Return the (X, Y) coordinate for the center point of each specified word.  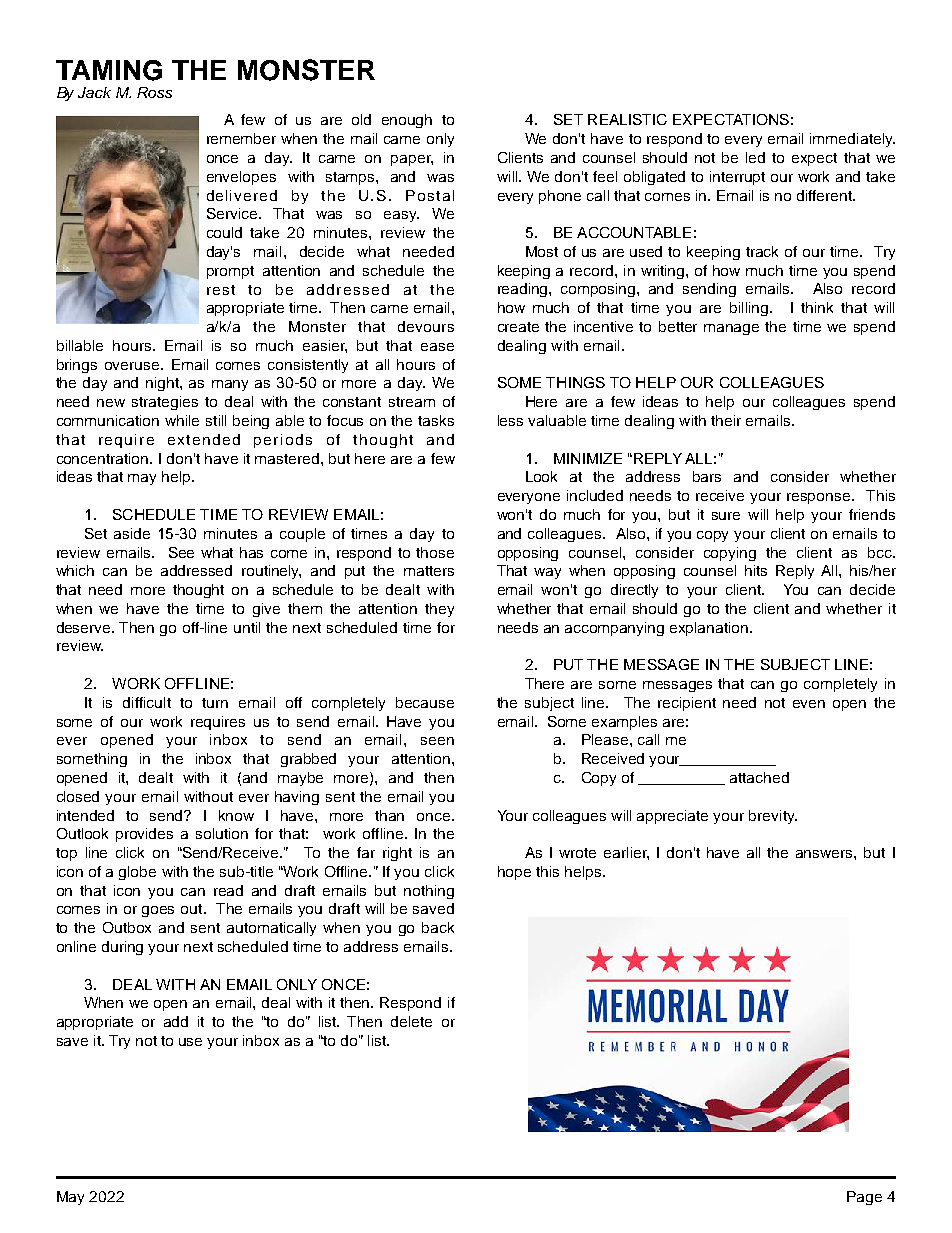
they (439, 610)
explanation (710, 629)
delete (411, 1021)
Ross (154, 92)
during (122, 948)
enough (407, 121)
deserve (85, 627)
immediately (852, 140)
